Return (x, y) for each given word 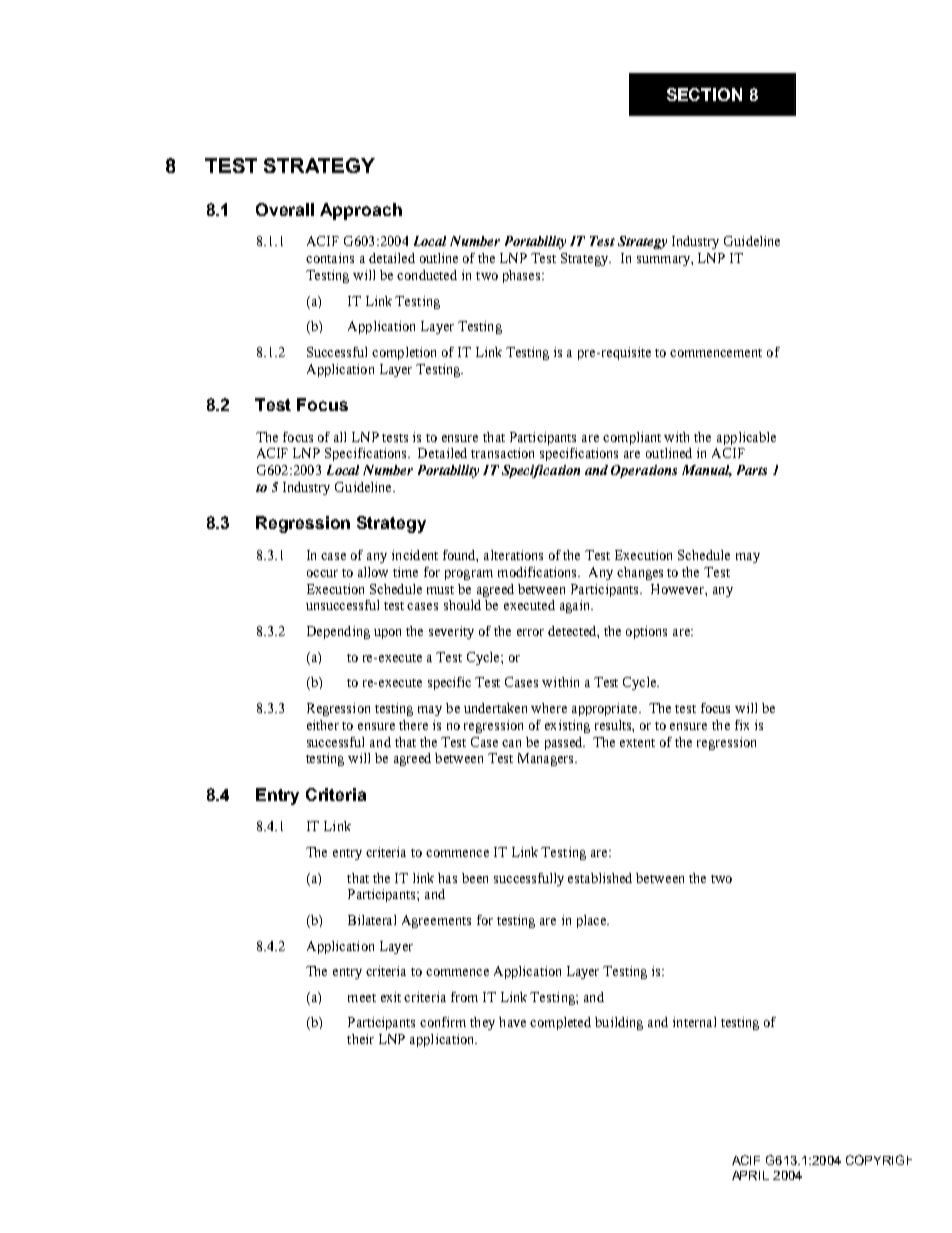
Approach (361, 211)
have (512, 1022)
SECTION (704, 94)
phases (523, 276)
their (360, 1039)
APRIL (750, 1175)
